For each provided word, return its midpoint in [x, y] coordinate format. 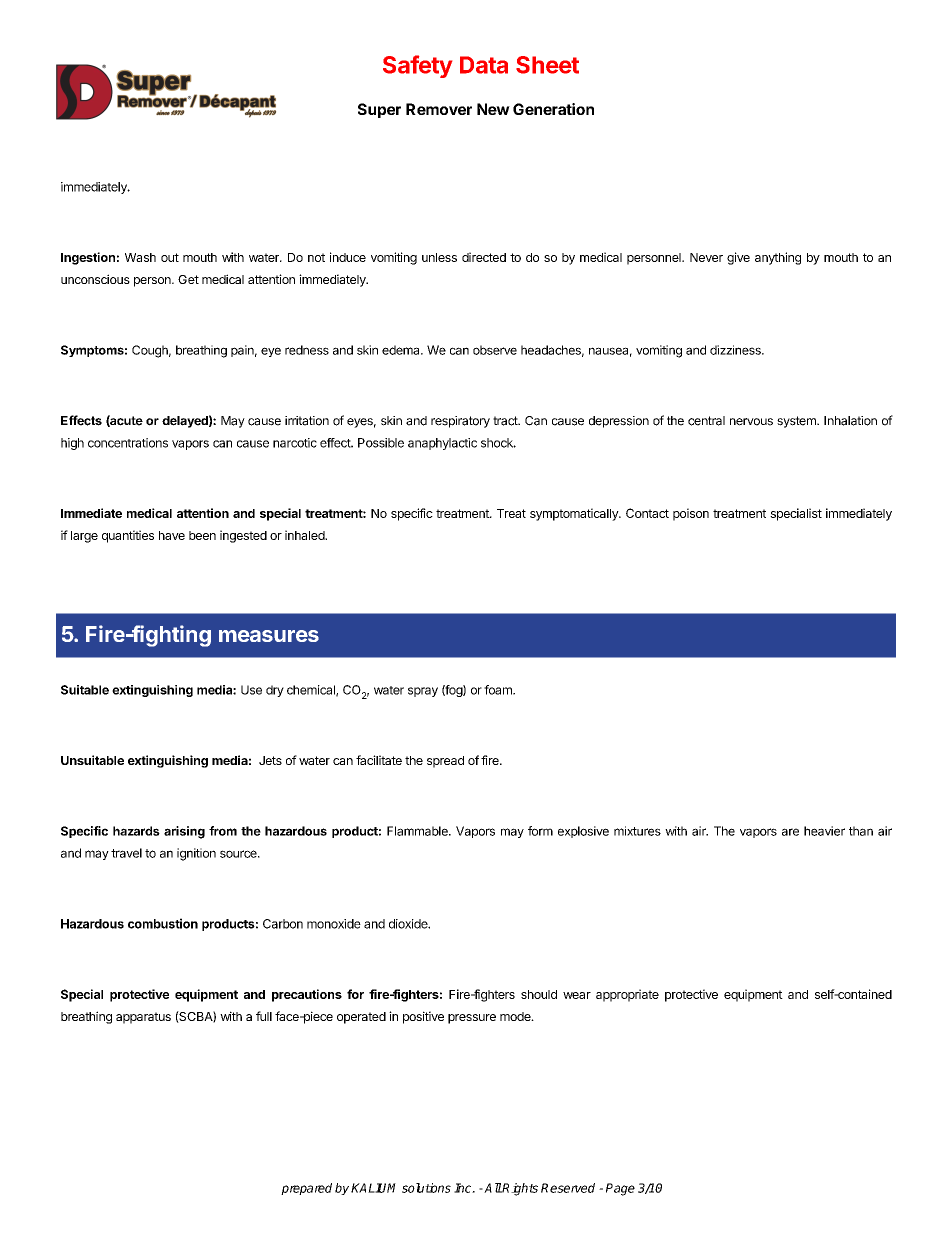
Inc [464, 1188]
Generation [553, 109]
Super [379, 110]
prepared [306, 1189]
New [493, 109]
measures [269, 636]
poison [691, 514]
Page [620, 1189]
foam [499, 690]
